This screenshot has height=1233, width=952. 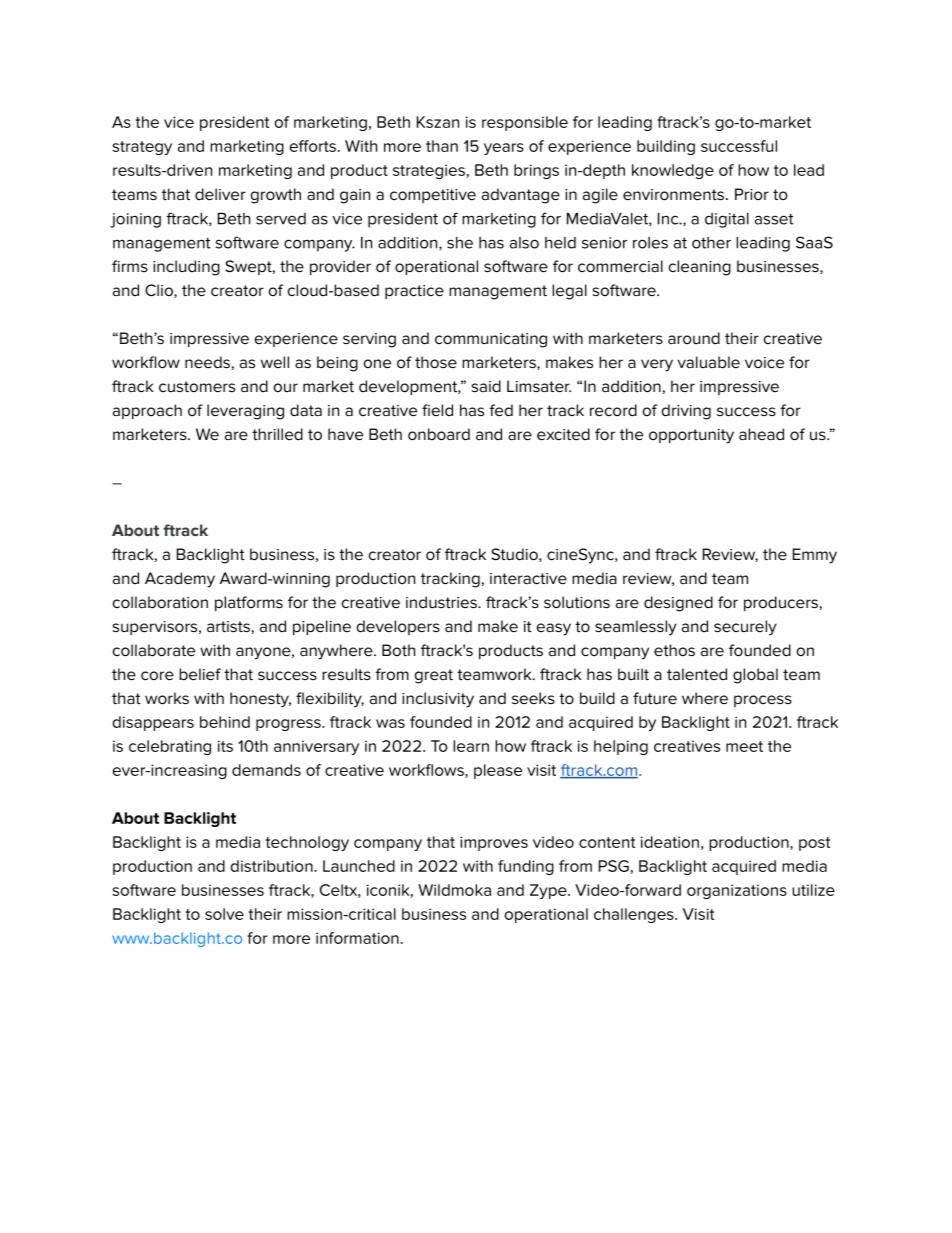 What do you see at coordinates (224, 914) in the screenshot?
I see `solve` at bounding box center [224, 914].
